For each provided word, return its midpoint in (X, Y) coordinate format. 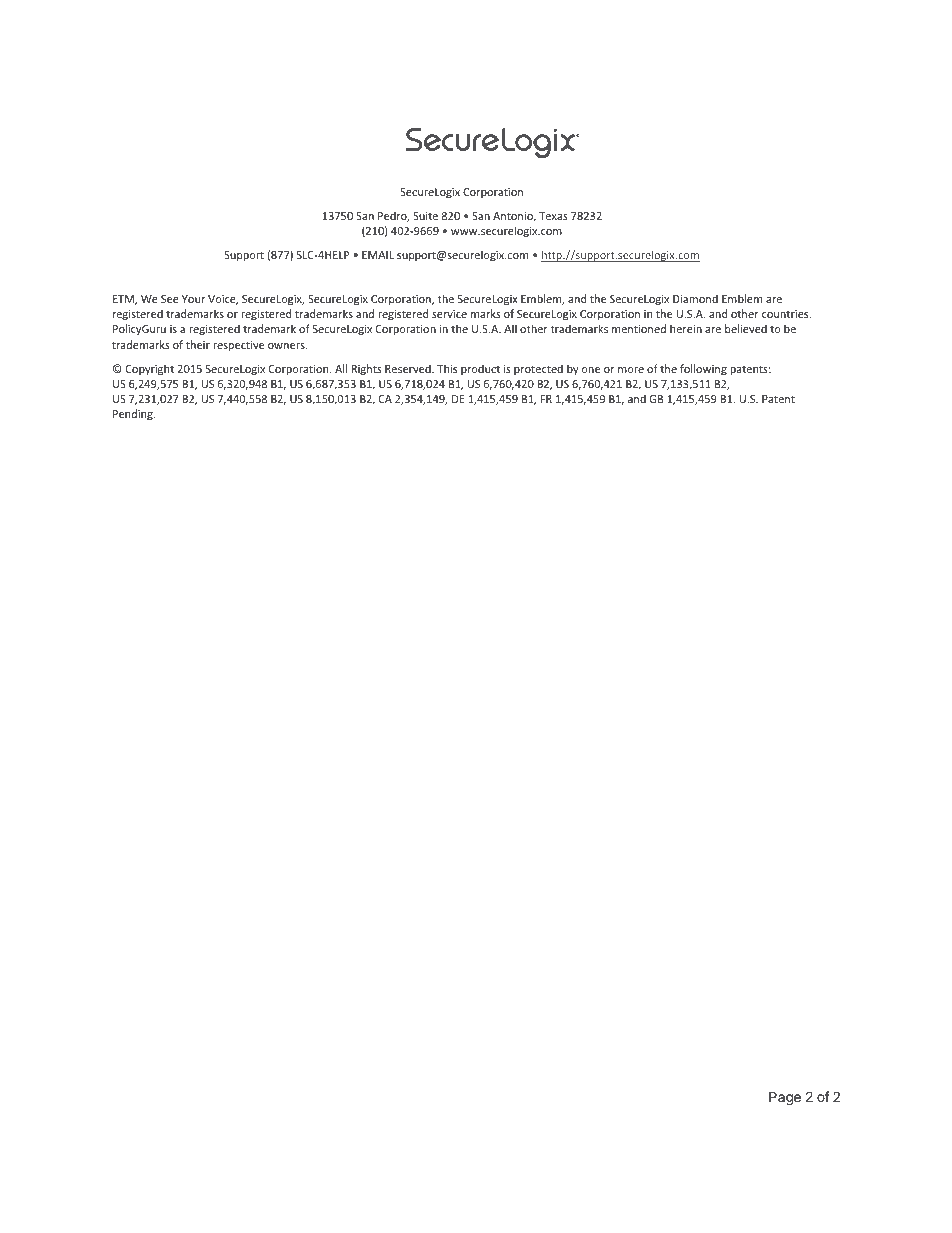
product (480, 369)
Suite (425, 216)
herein (686, 328)
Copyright (150, 369)
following (703, 369)
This (447, 368)
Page (785, 1098)
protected (538, 369)
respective (238, 346)
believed (746, 328)
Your (193, 299)
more (631, 370)
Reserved (409, 368)
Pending (134, 414)
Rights (366, 369)
